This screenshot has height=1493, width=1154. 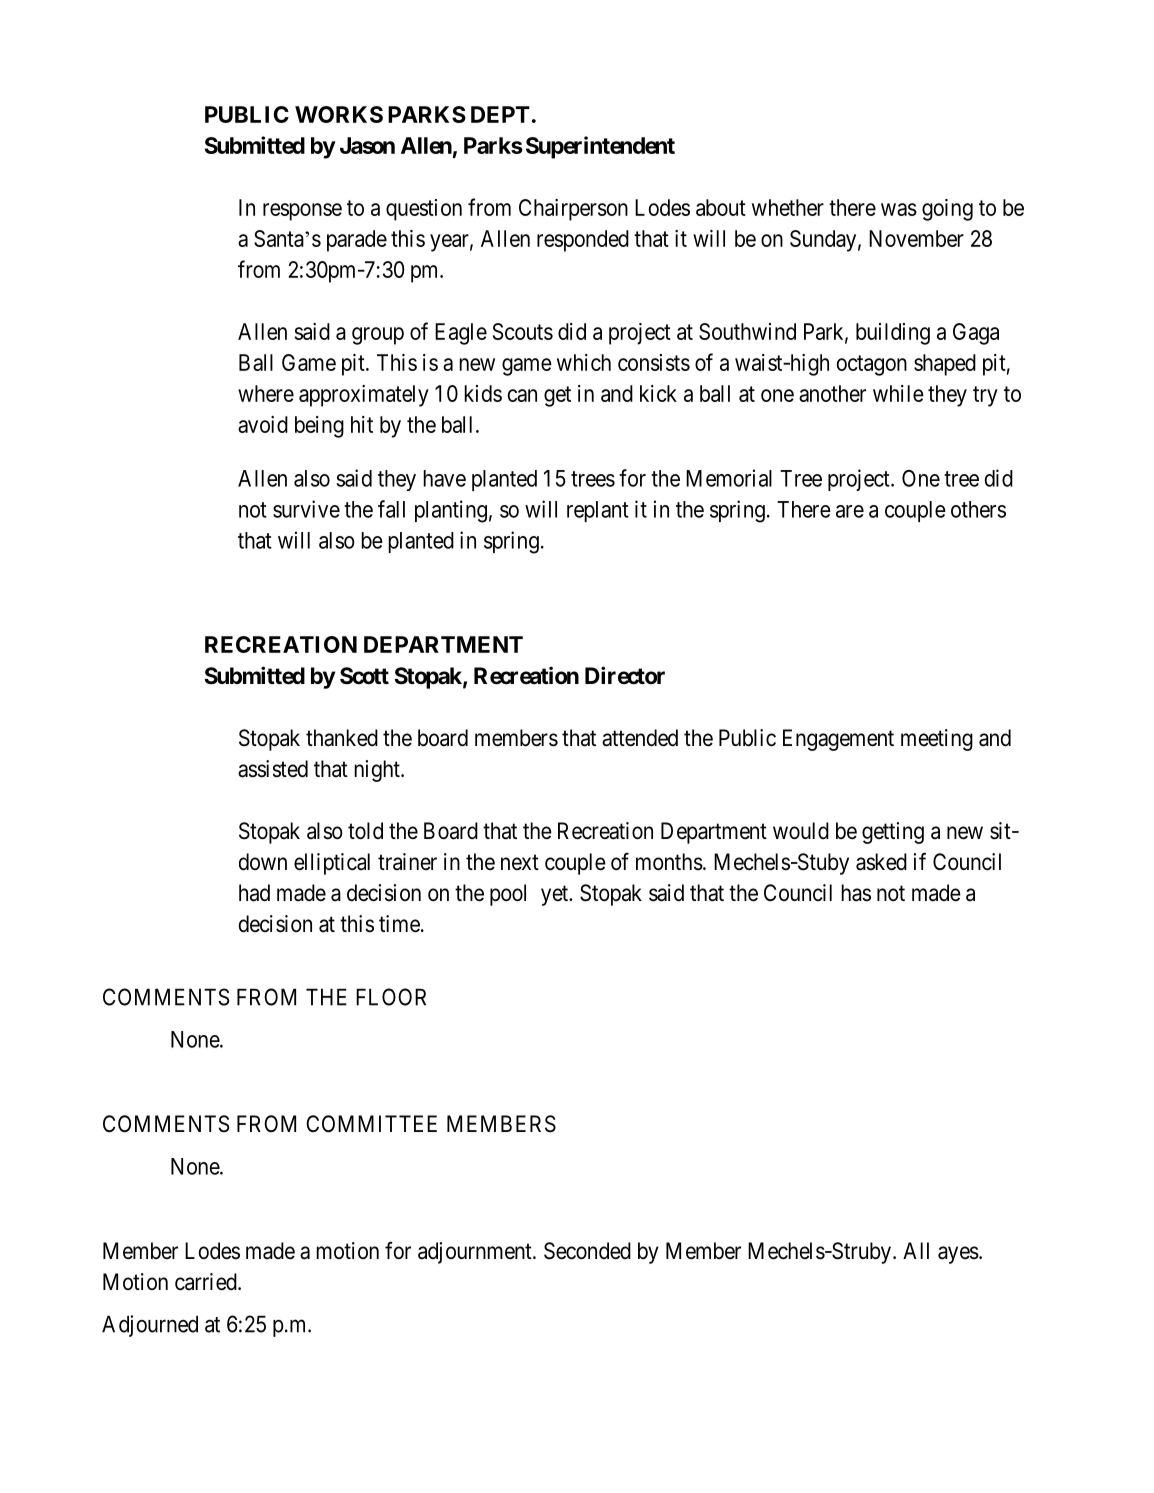 What do you see at coordinates (587, 1251) in the screenshot?
I see `Seconded` at bounding box center [587, 1251].
